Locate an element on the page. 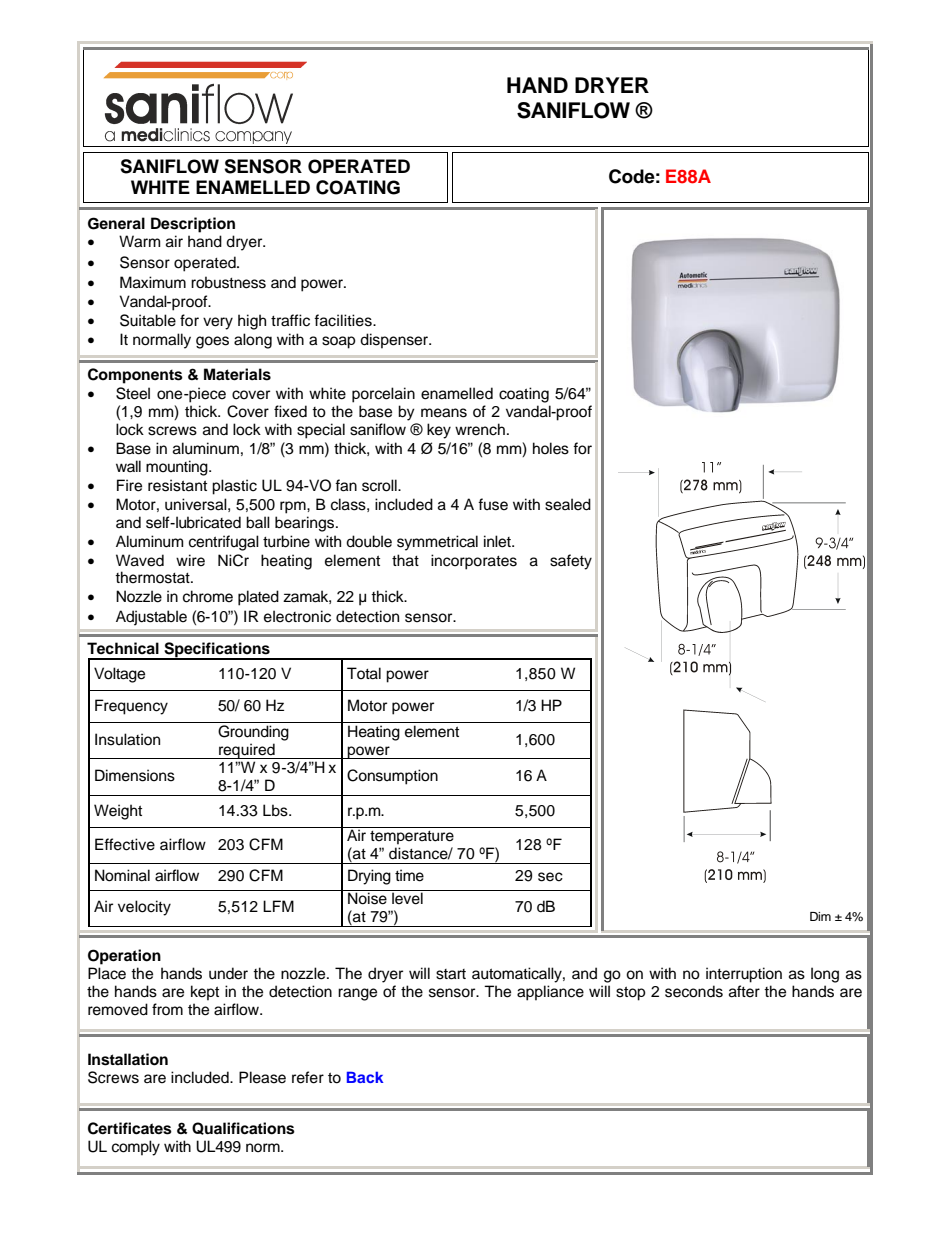 Image resolution: width=952 pixels, height=1233 pixels. Certificates is located at coordinates (130, 1128).
